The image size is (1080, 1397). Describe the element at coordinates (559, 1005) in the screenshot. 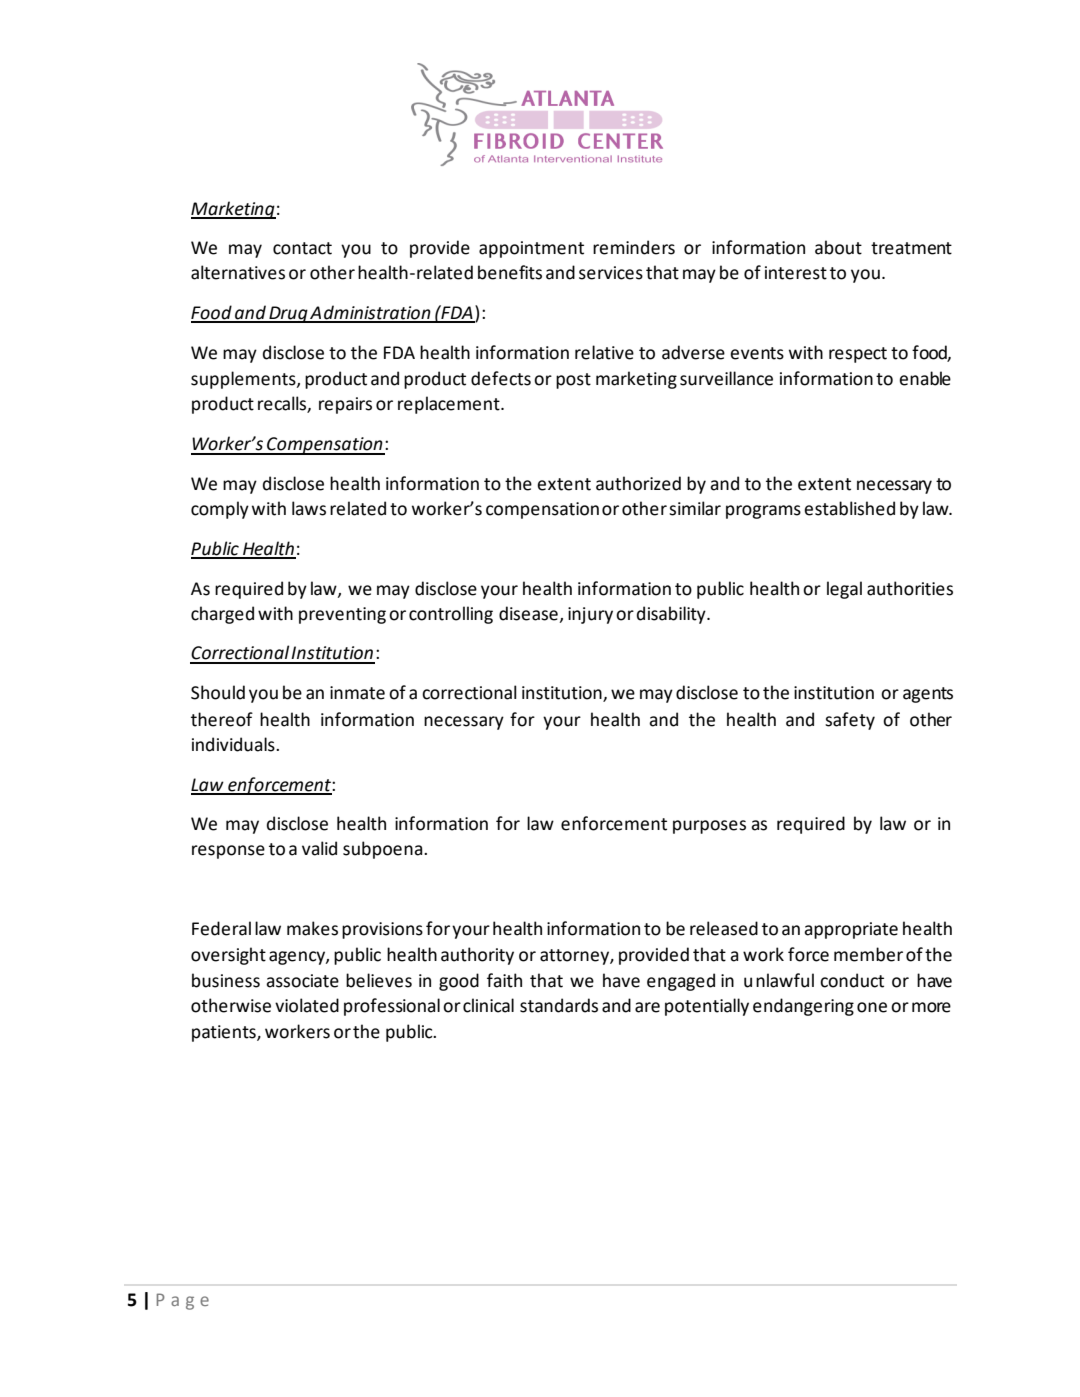

I see `standards` at that location.
